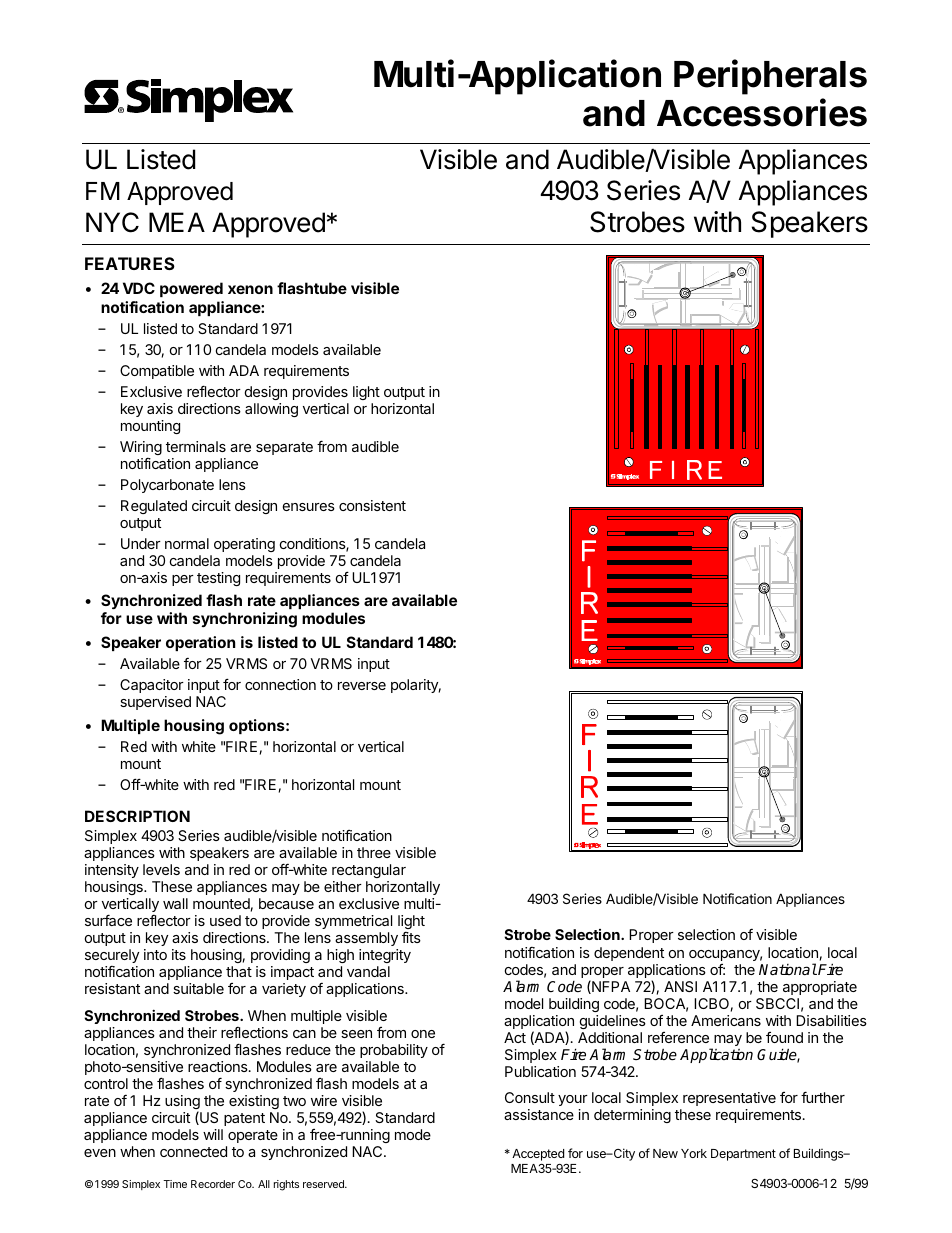 This image has height=1233, width=952. What do you see at coordinates (538, 1155) in the image?
I see `Accepted` at bounding box center [538, 1155].
